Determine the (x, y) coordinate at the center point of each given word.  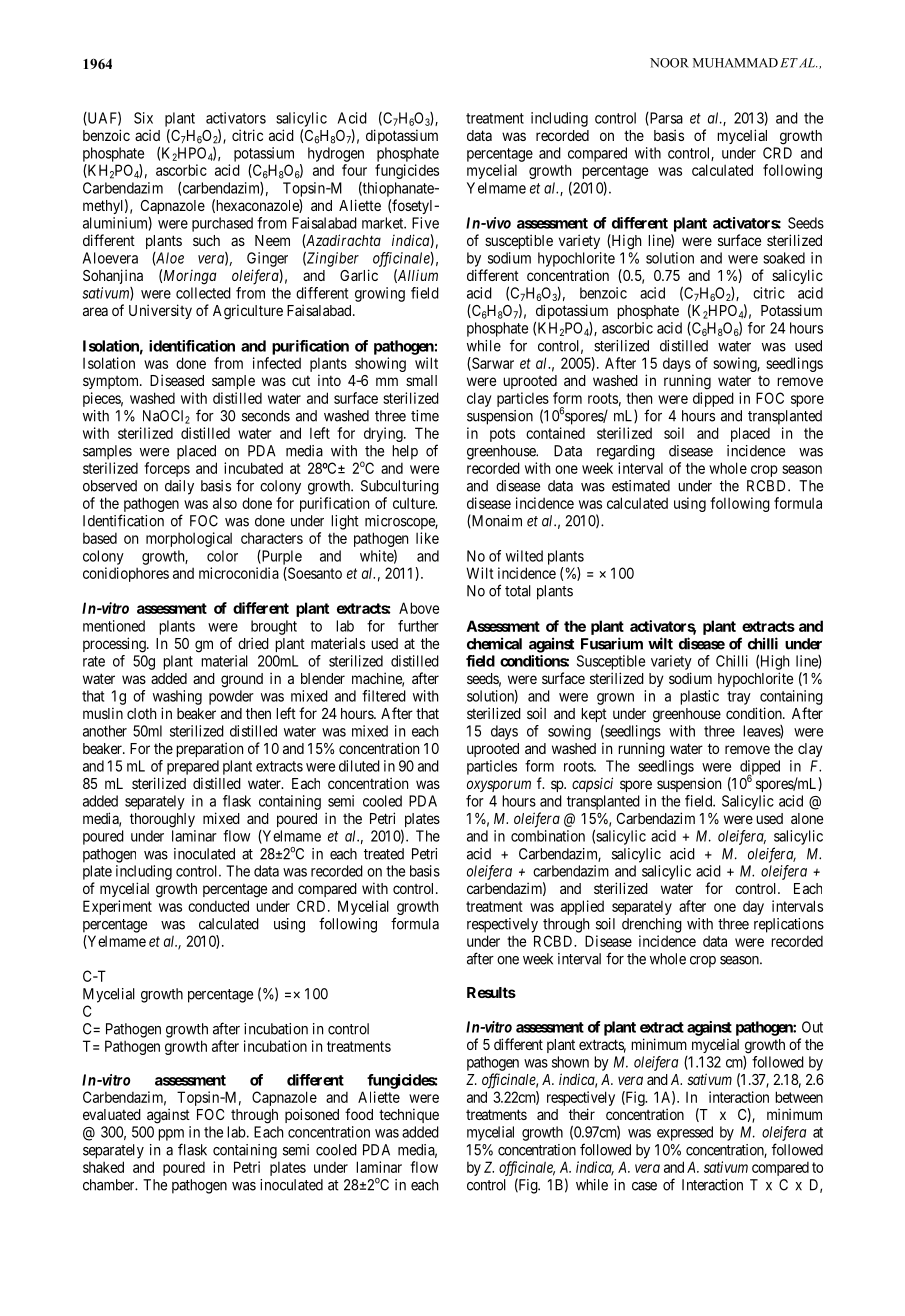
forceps (167, 469)
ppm (171, 1135)
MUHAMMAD (735, 63)
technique (409, 1115)
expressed (685, 1133)
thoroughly (162, 820)
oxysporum (499, 786)
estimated (641, 486)
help (405, 452)
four (354, 170)
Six (143, 118)
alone (807, 818)
